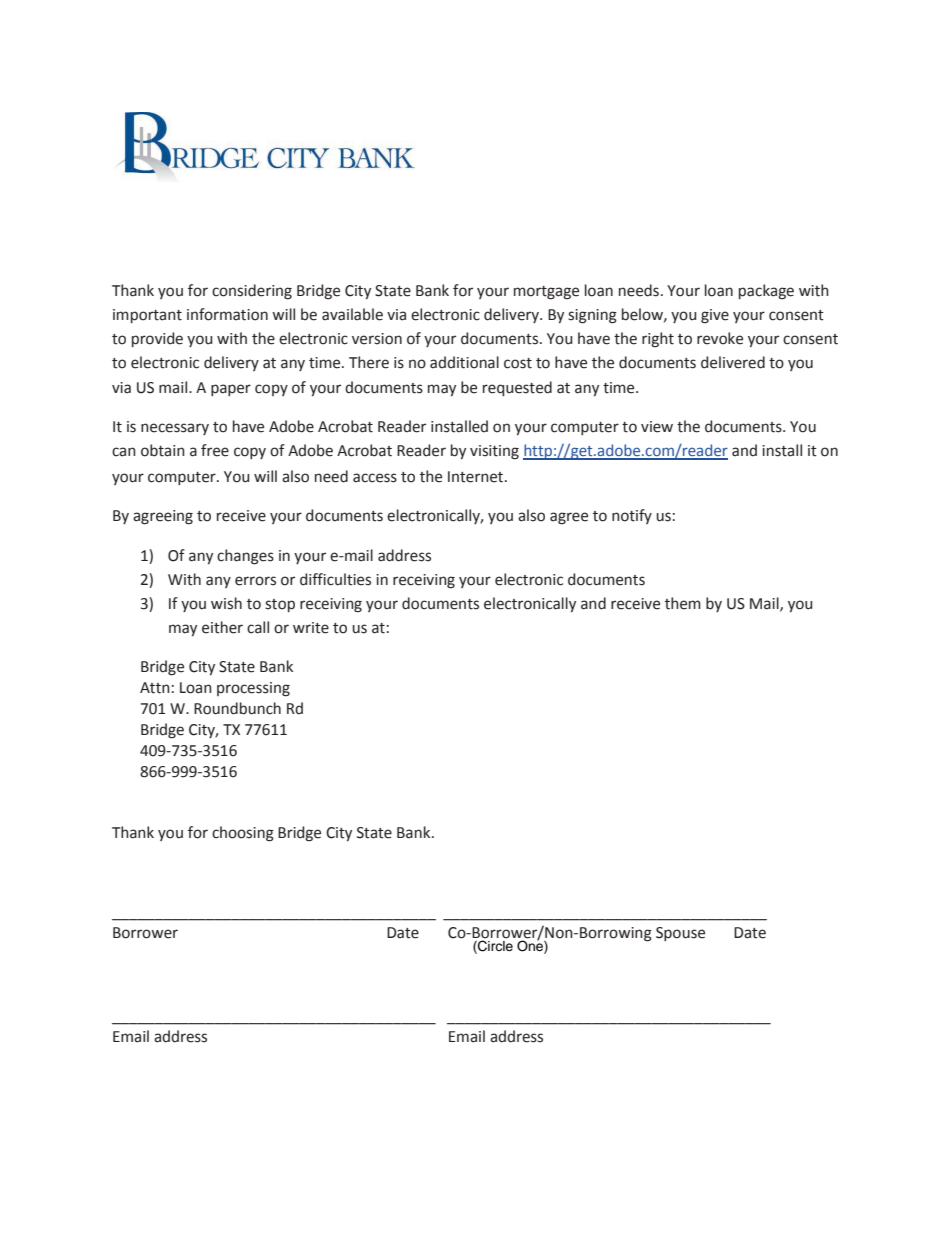 This screenshot has height=1233, width=952. What do you see at coordinates (253, 689) in the screenshot?
I see `processing` at bounding box center [253, 689].
